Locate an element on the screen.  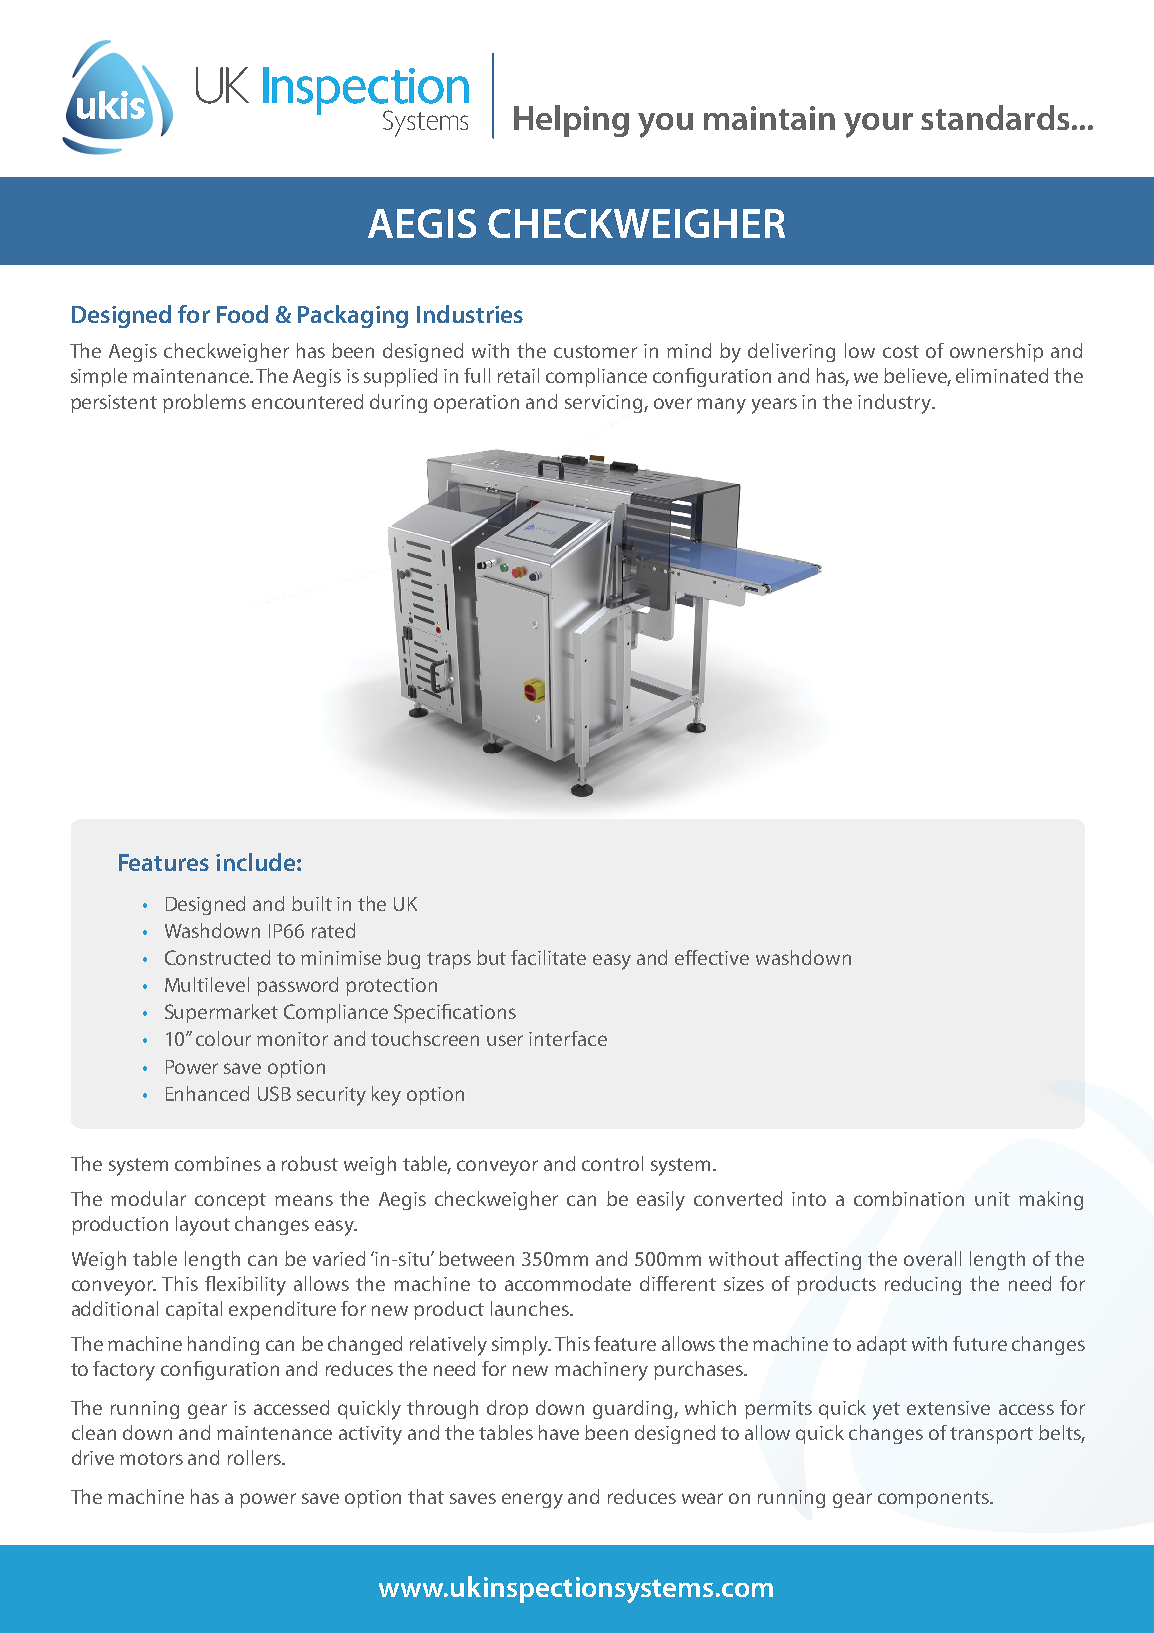
your is located at coordinates (878, 125).
